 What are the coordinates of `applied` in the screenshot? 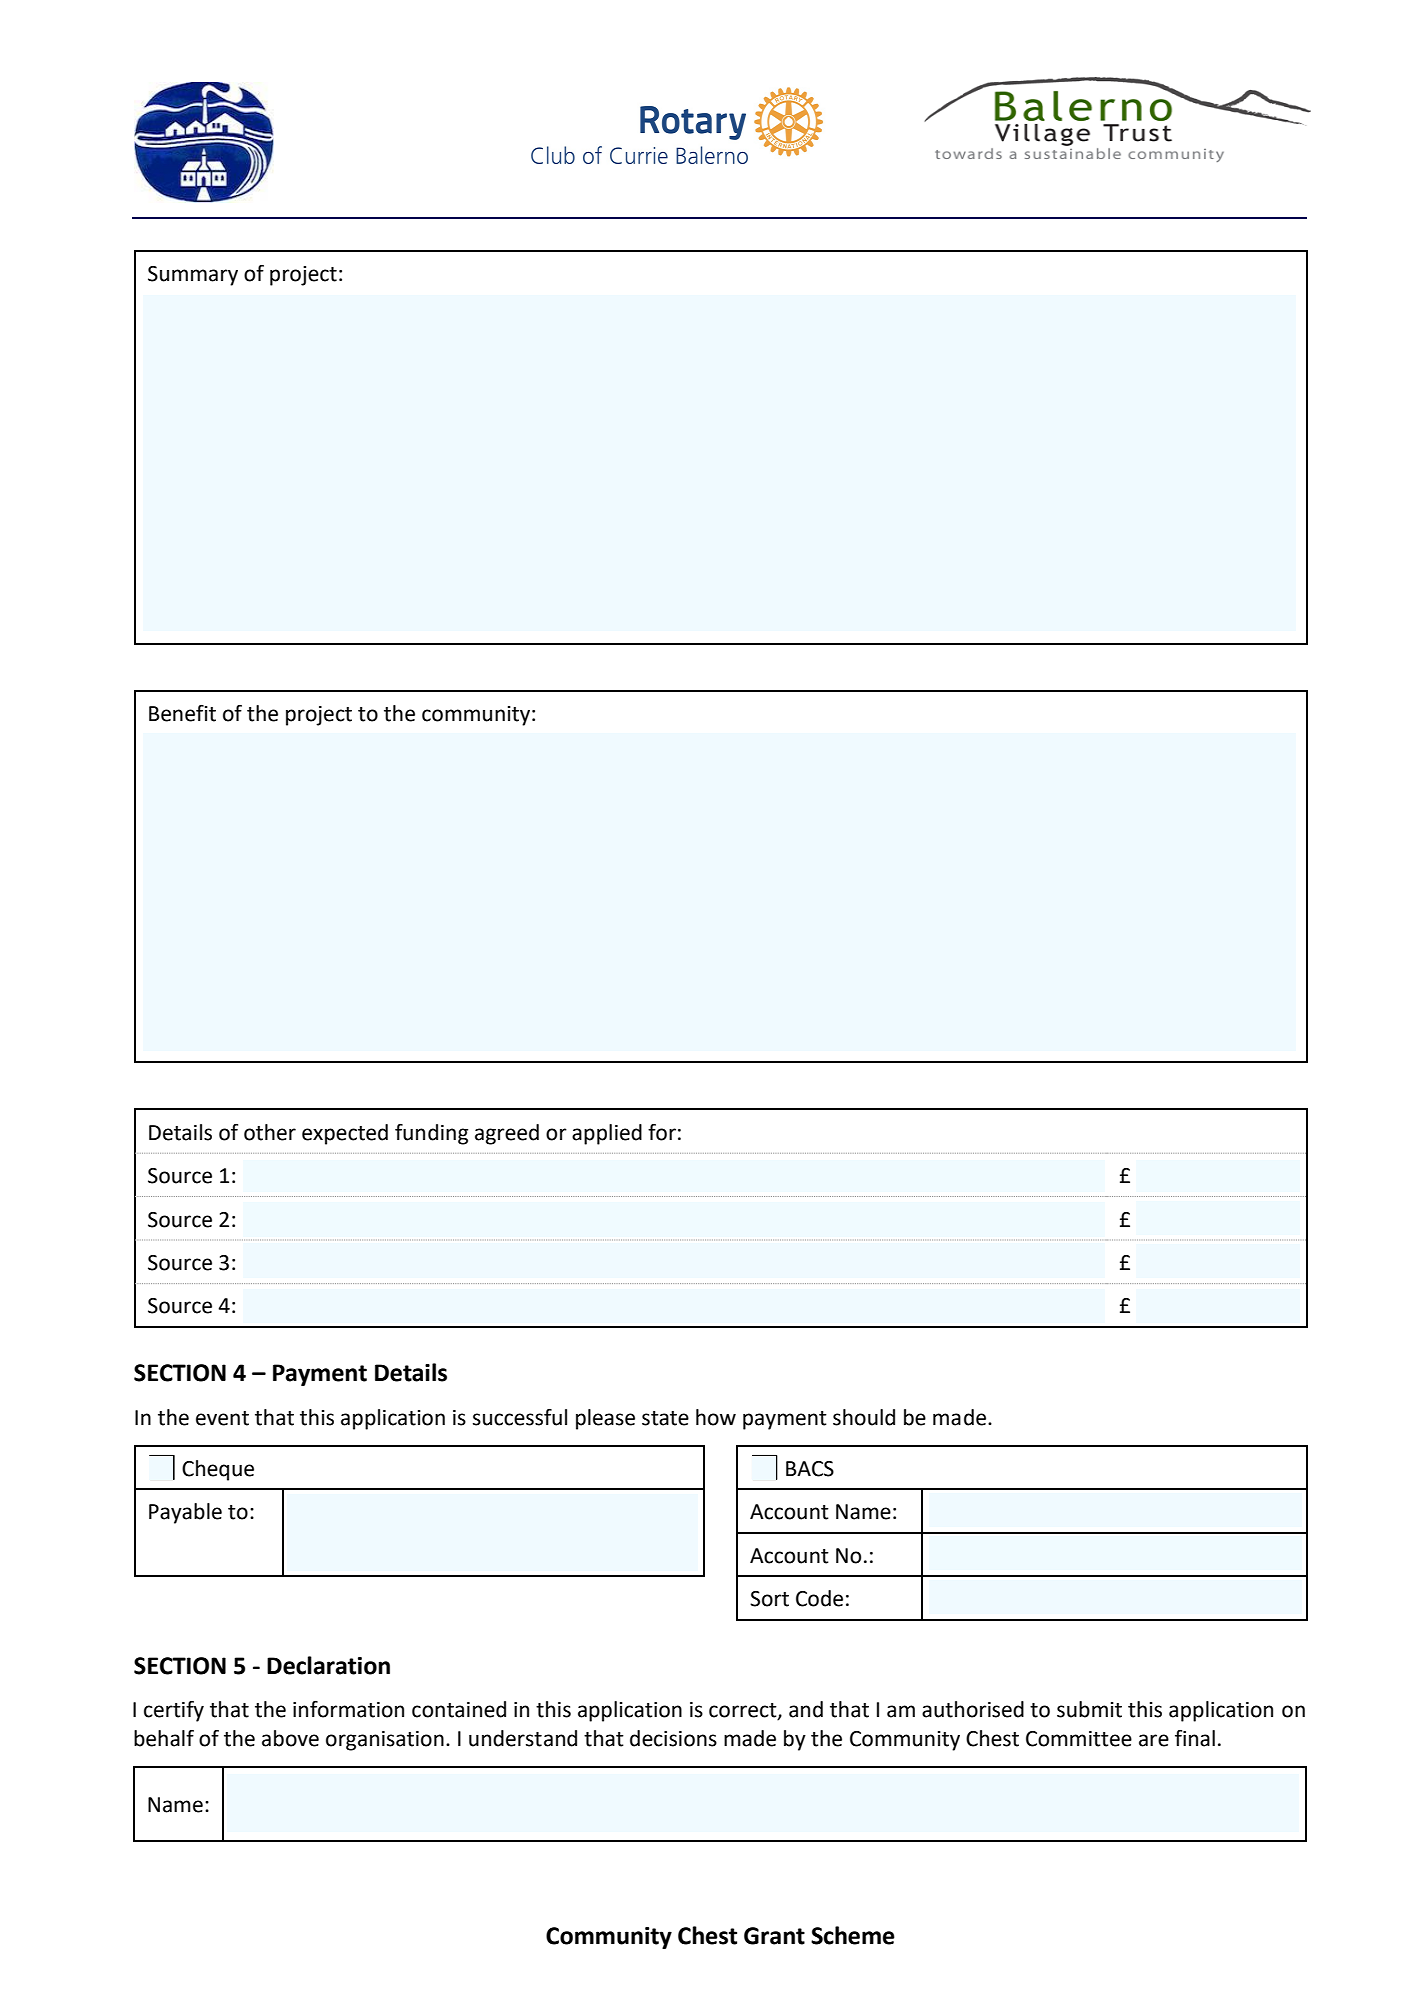 It's located at (607, 1134).
